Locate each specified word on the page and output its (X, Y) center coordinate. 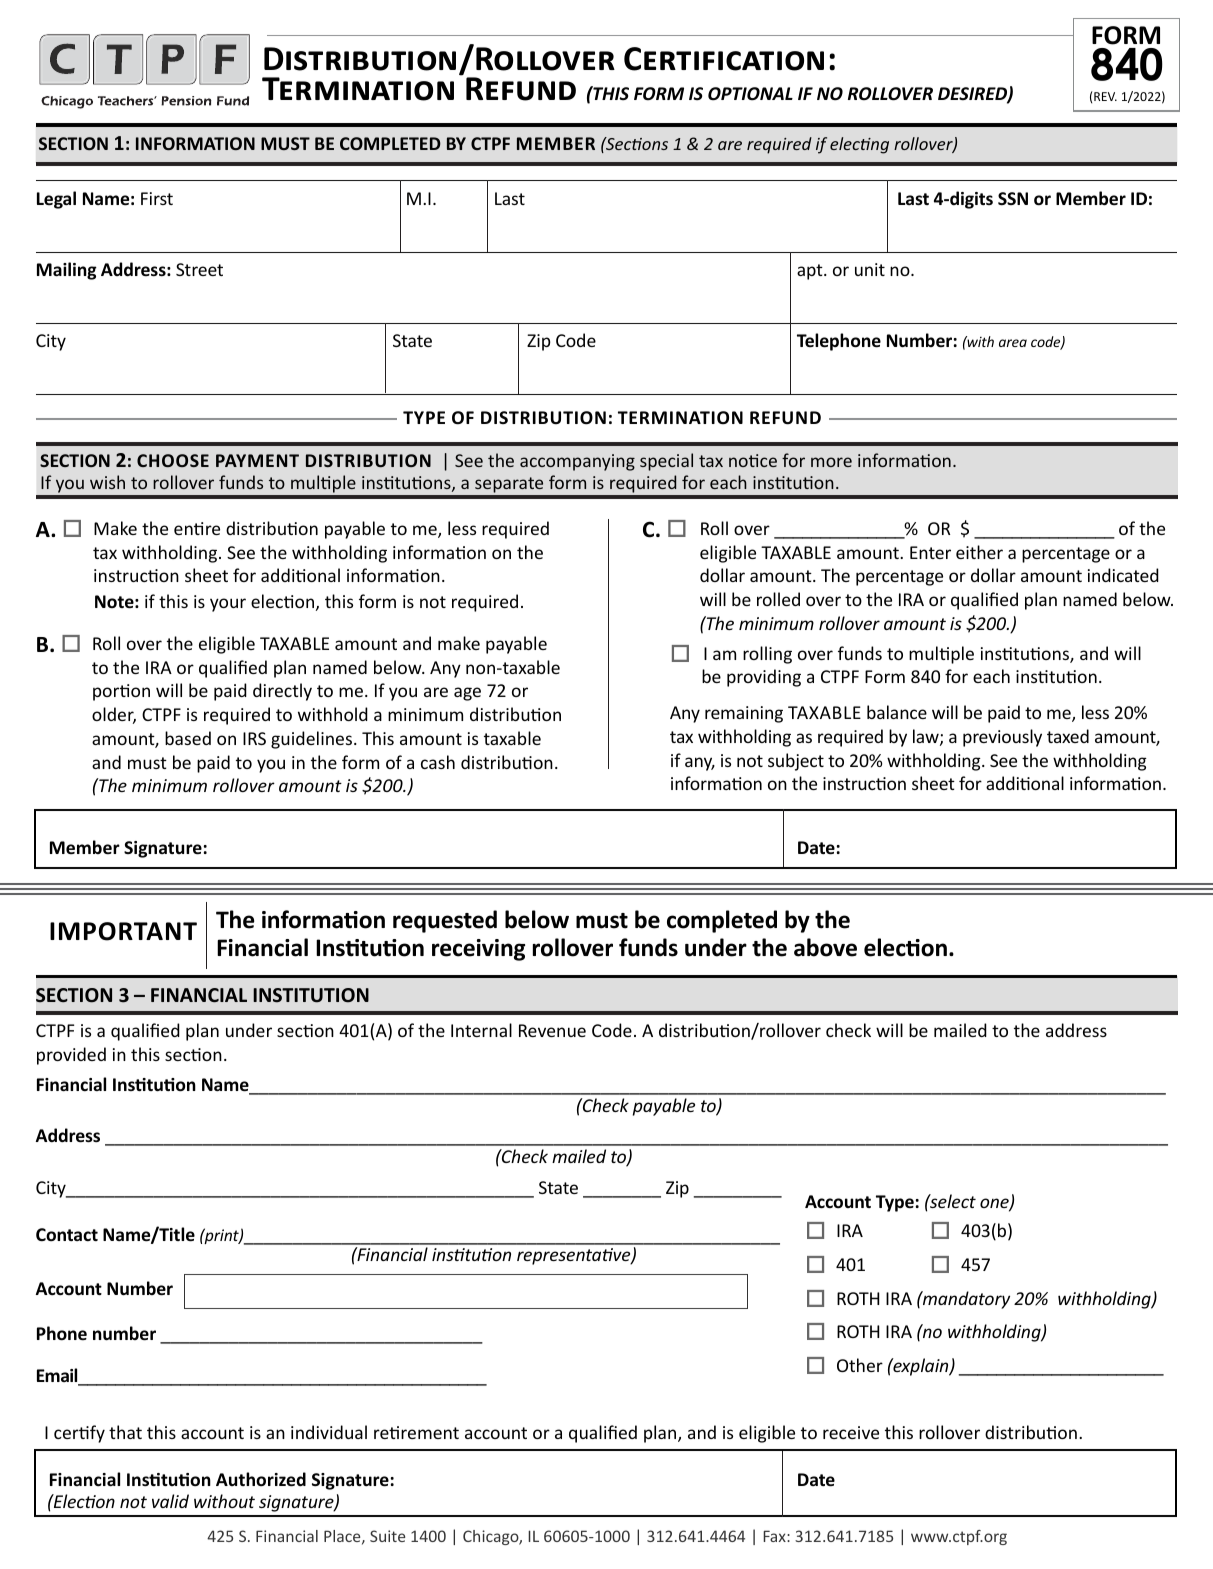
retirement (416, 1432)
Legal (56, 200)
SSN (1013, 198)
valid (170, 1501)
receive (851, 1432)
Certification (724, 59)
